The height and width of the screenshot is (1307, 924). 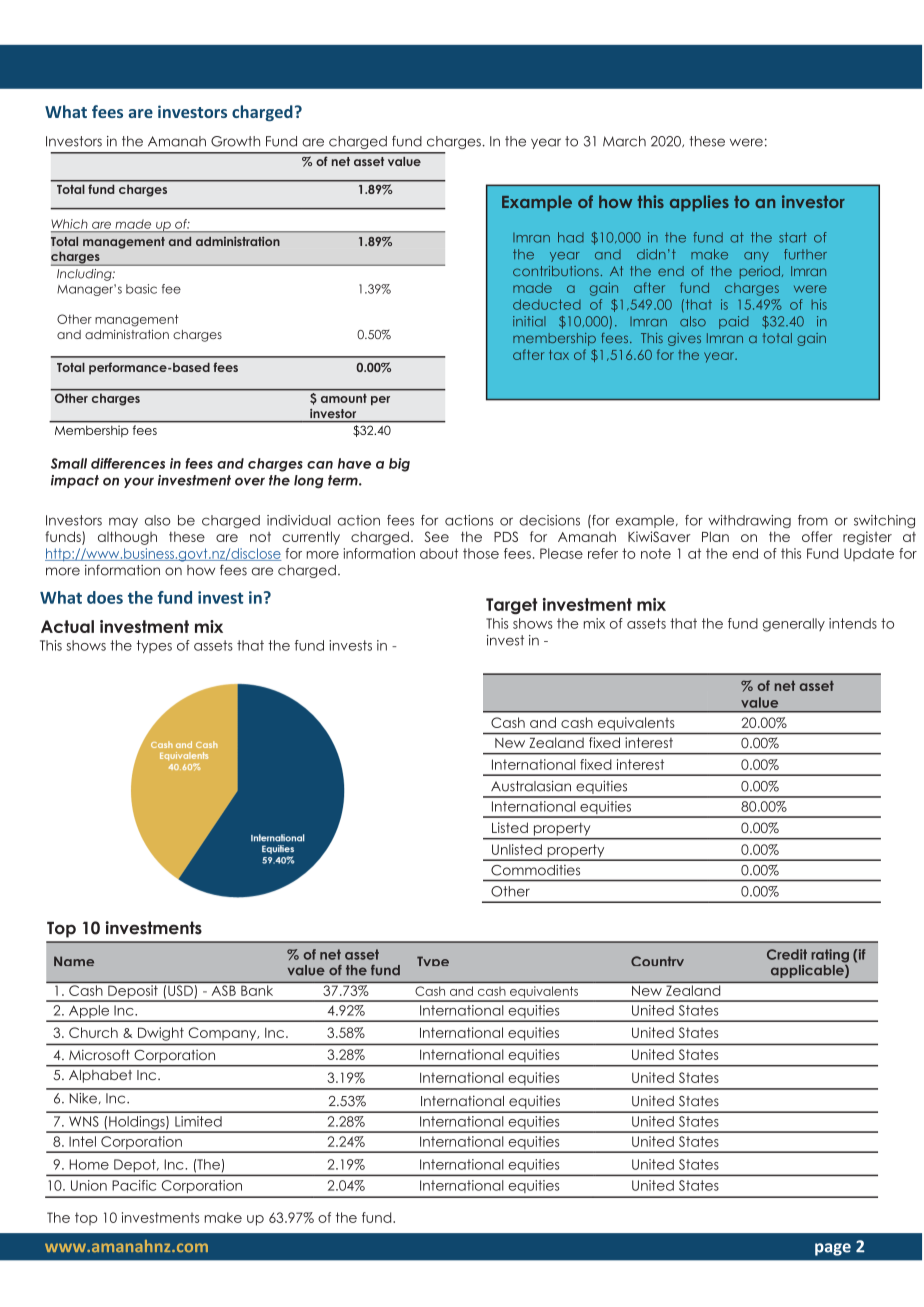 What do you see at coordinates (793, 237) in the screenshot?
I see `start` at bounding box center [793, 237].
